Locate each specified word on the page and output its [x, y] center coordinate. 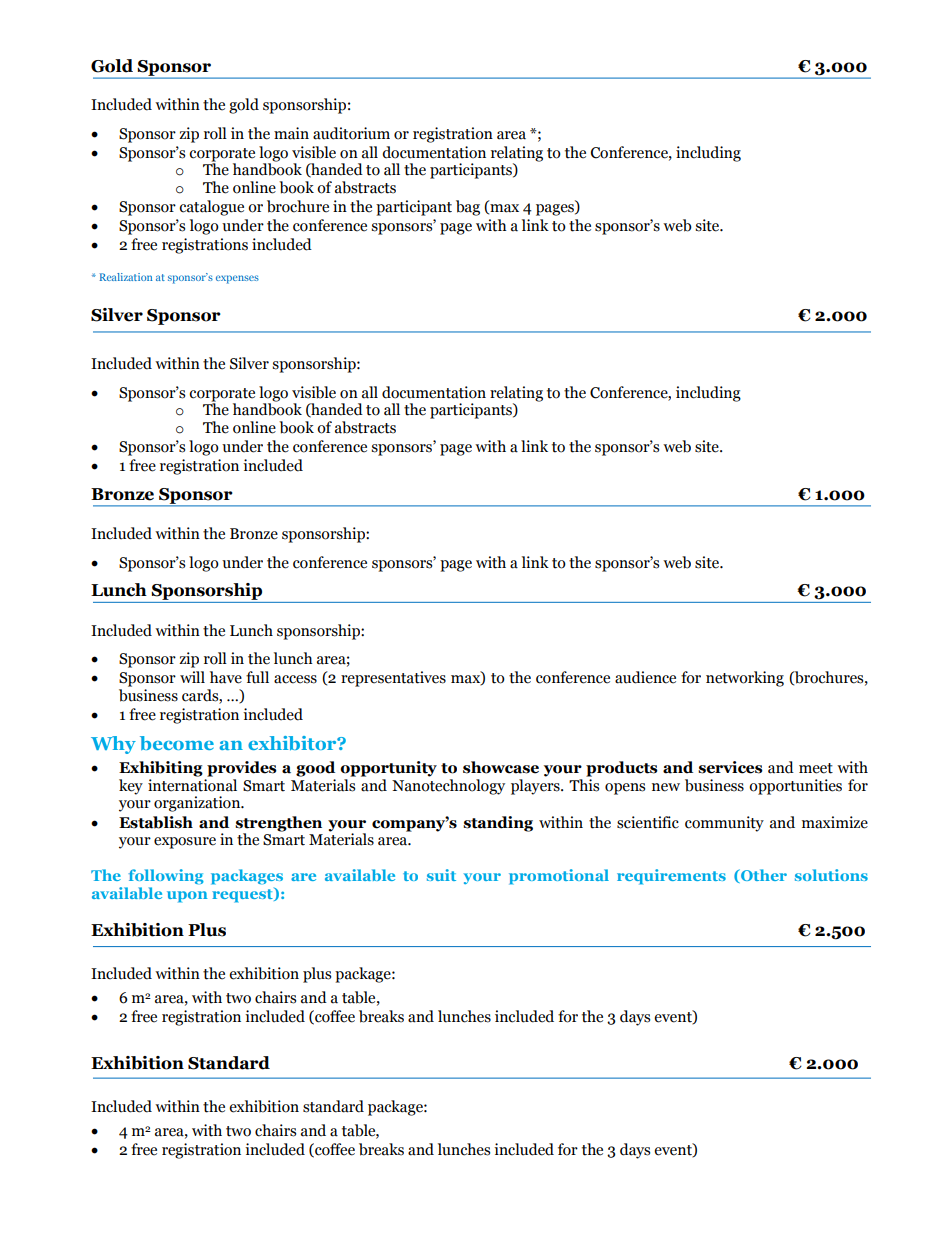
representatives [393, 679]
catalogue [211, 208]
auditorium [351, 133]
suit [441, 875]
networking [745, 679]
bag [468, 208]
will [192, 677]
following [166, 877]
